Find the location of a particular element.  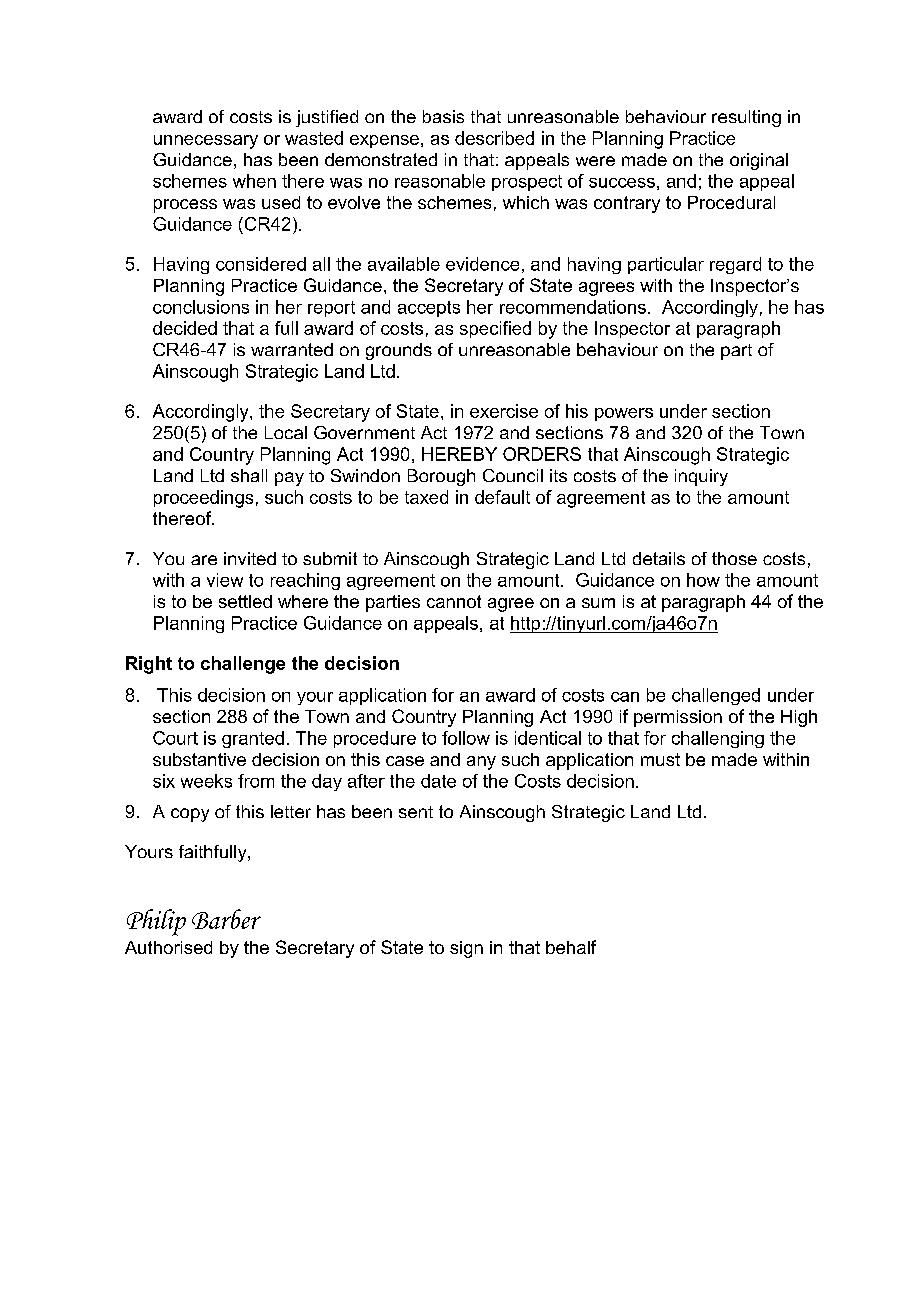

specified is located at coordinates (495, 329).
